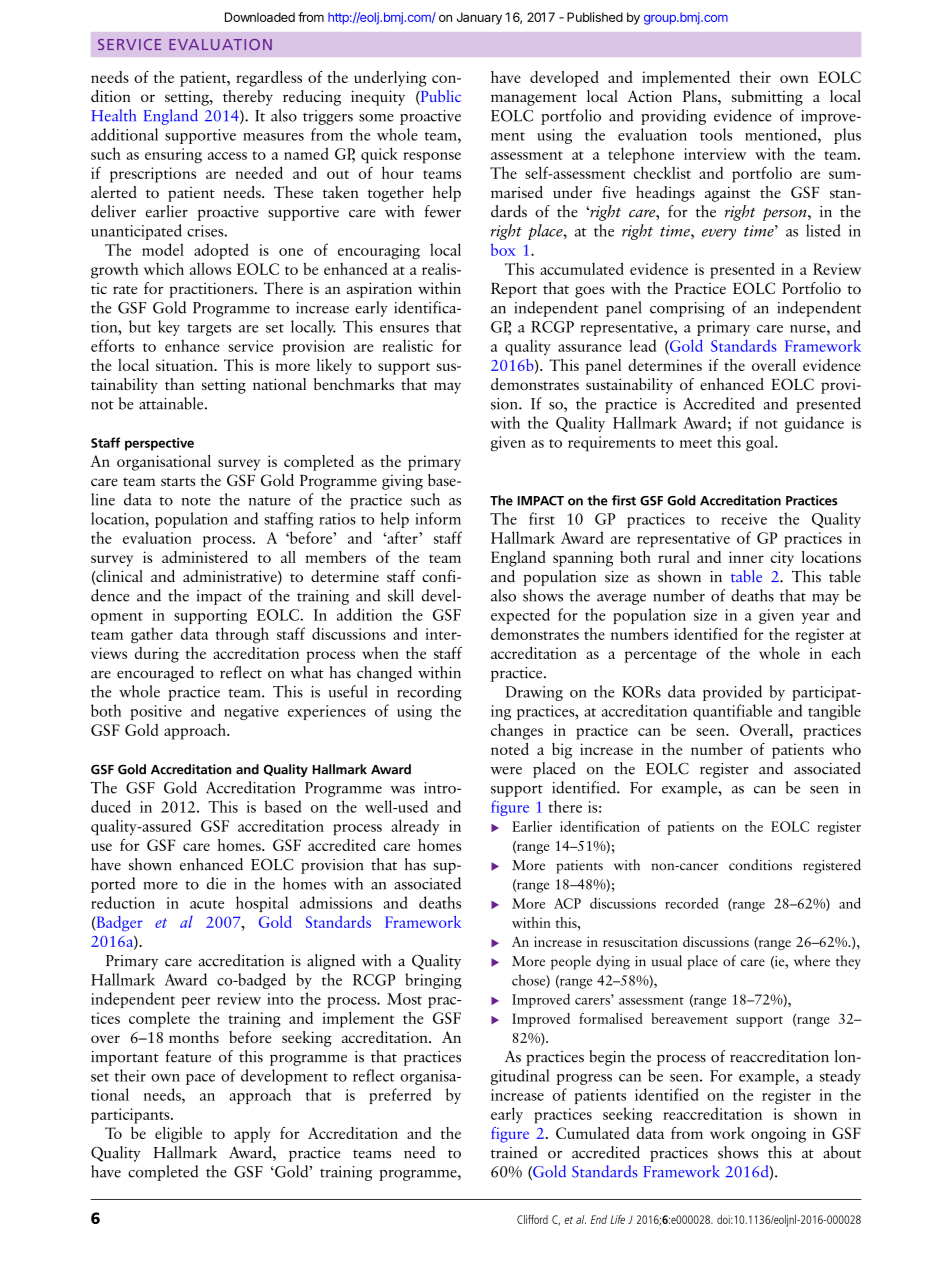 The height and width of the document is (1270, 952). What do you see at coordinates (438, 518) in the document?
I see `inform` at bounding box center [438, 518].
